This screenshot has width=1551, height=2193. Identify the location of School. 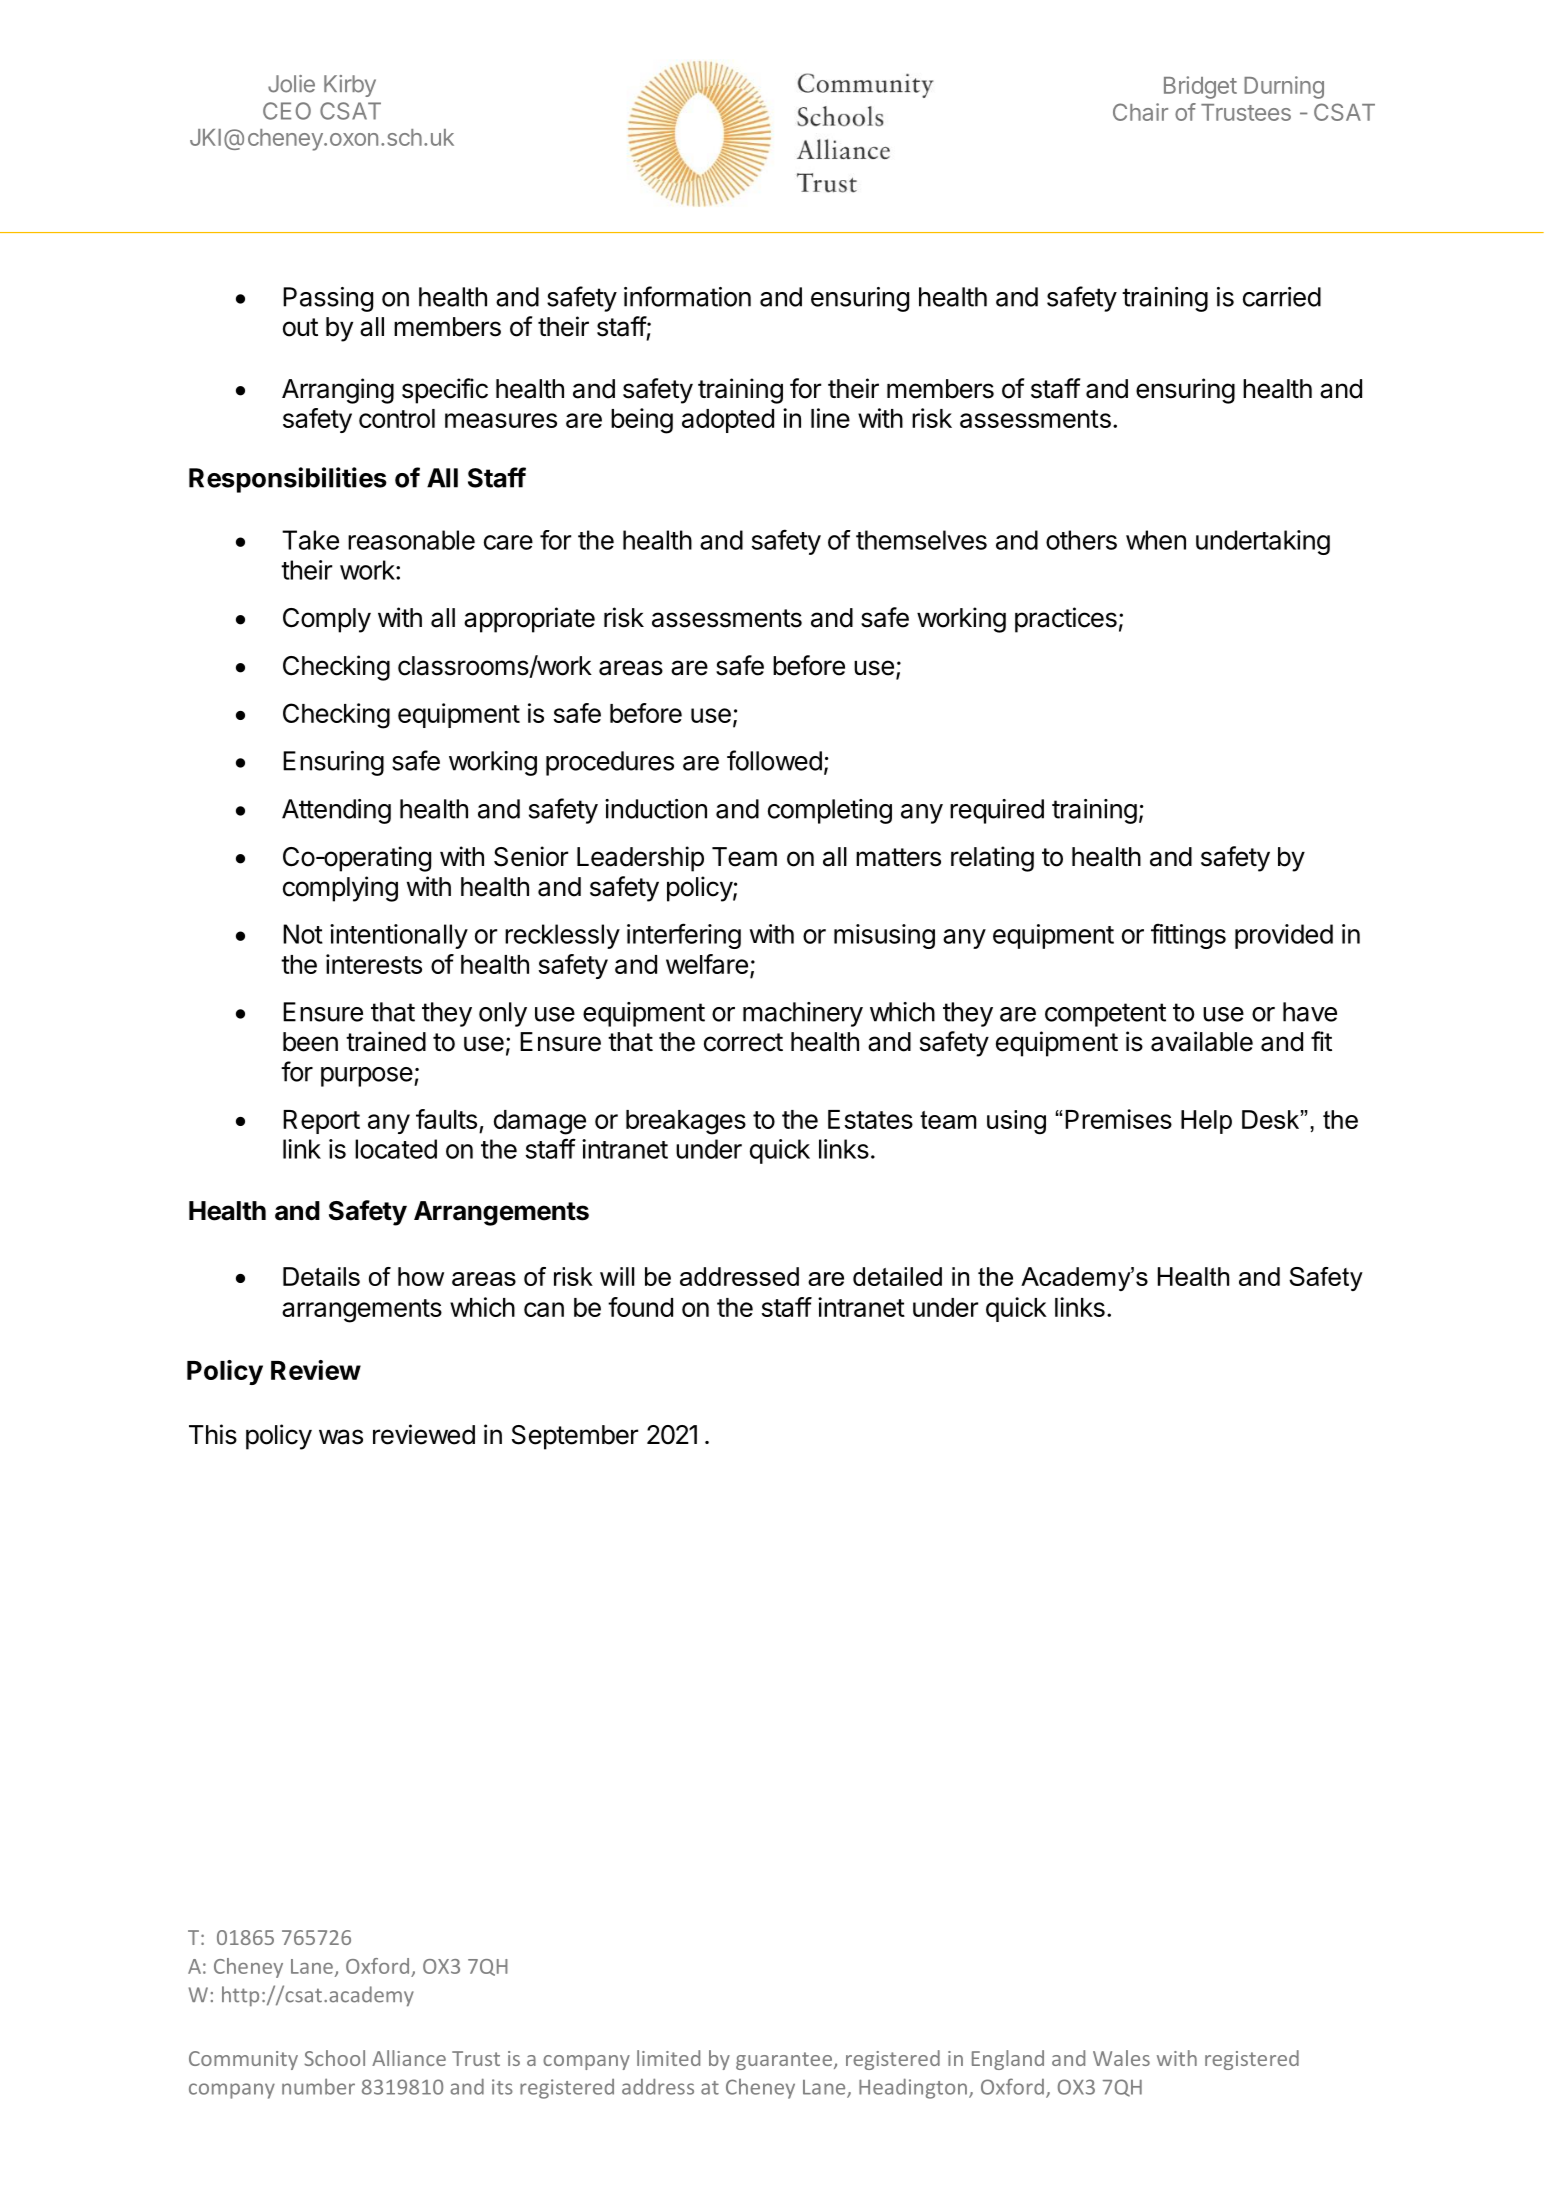
(334, 2058).
